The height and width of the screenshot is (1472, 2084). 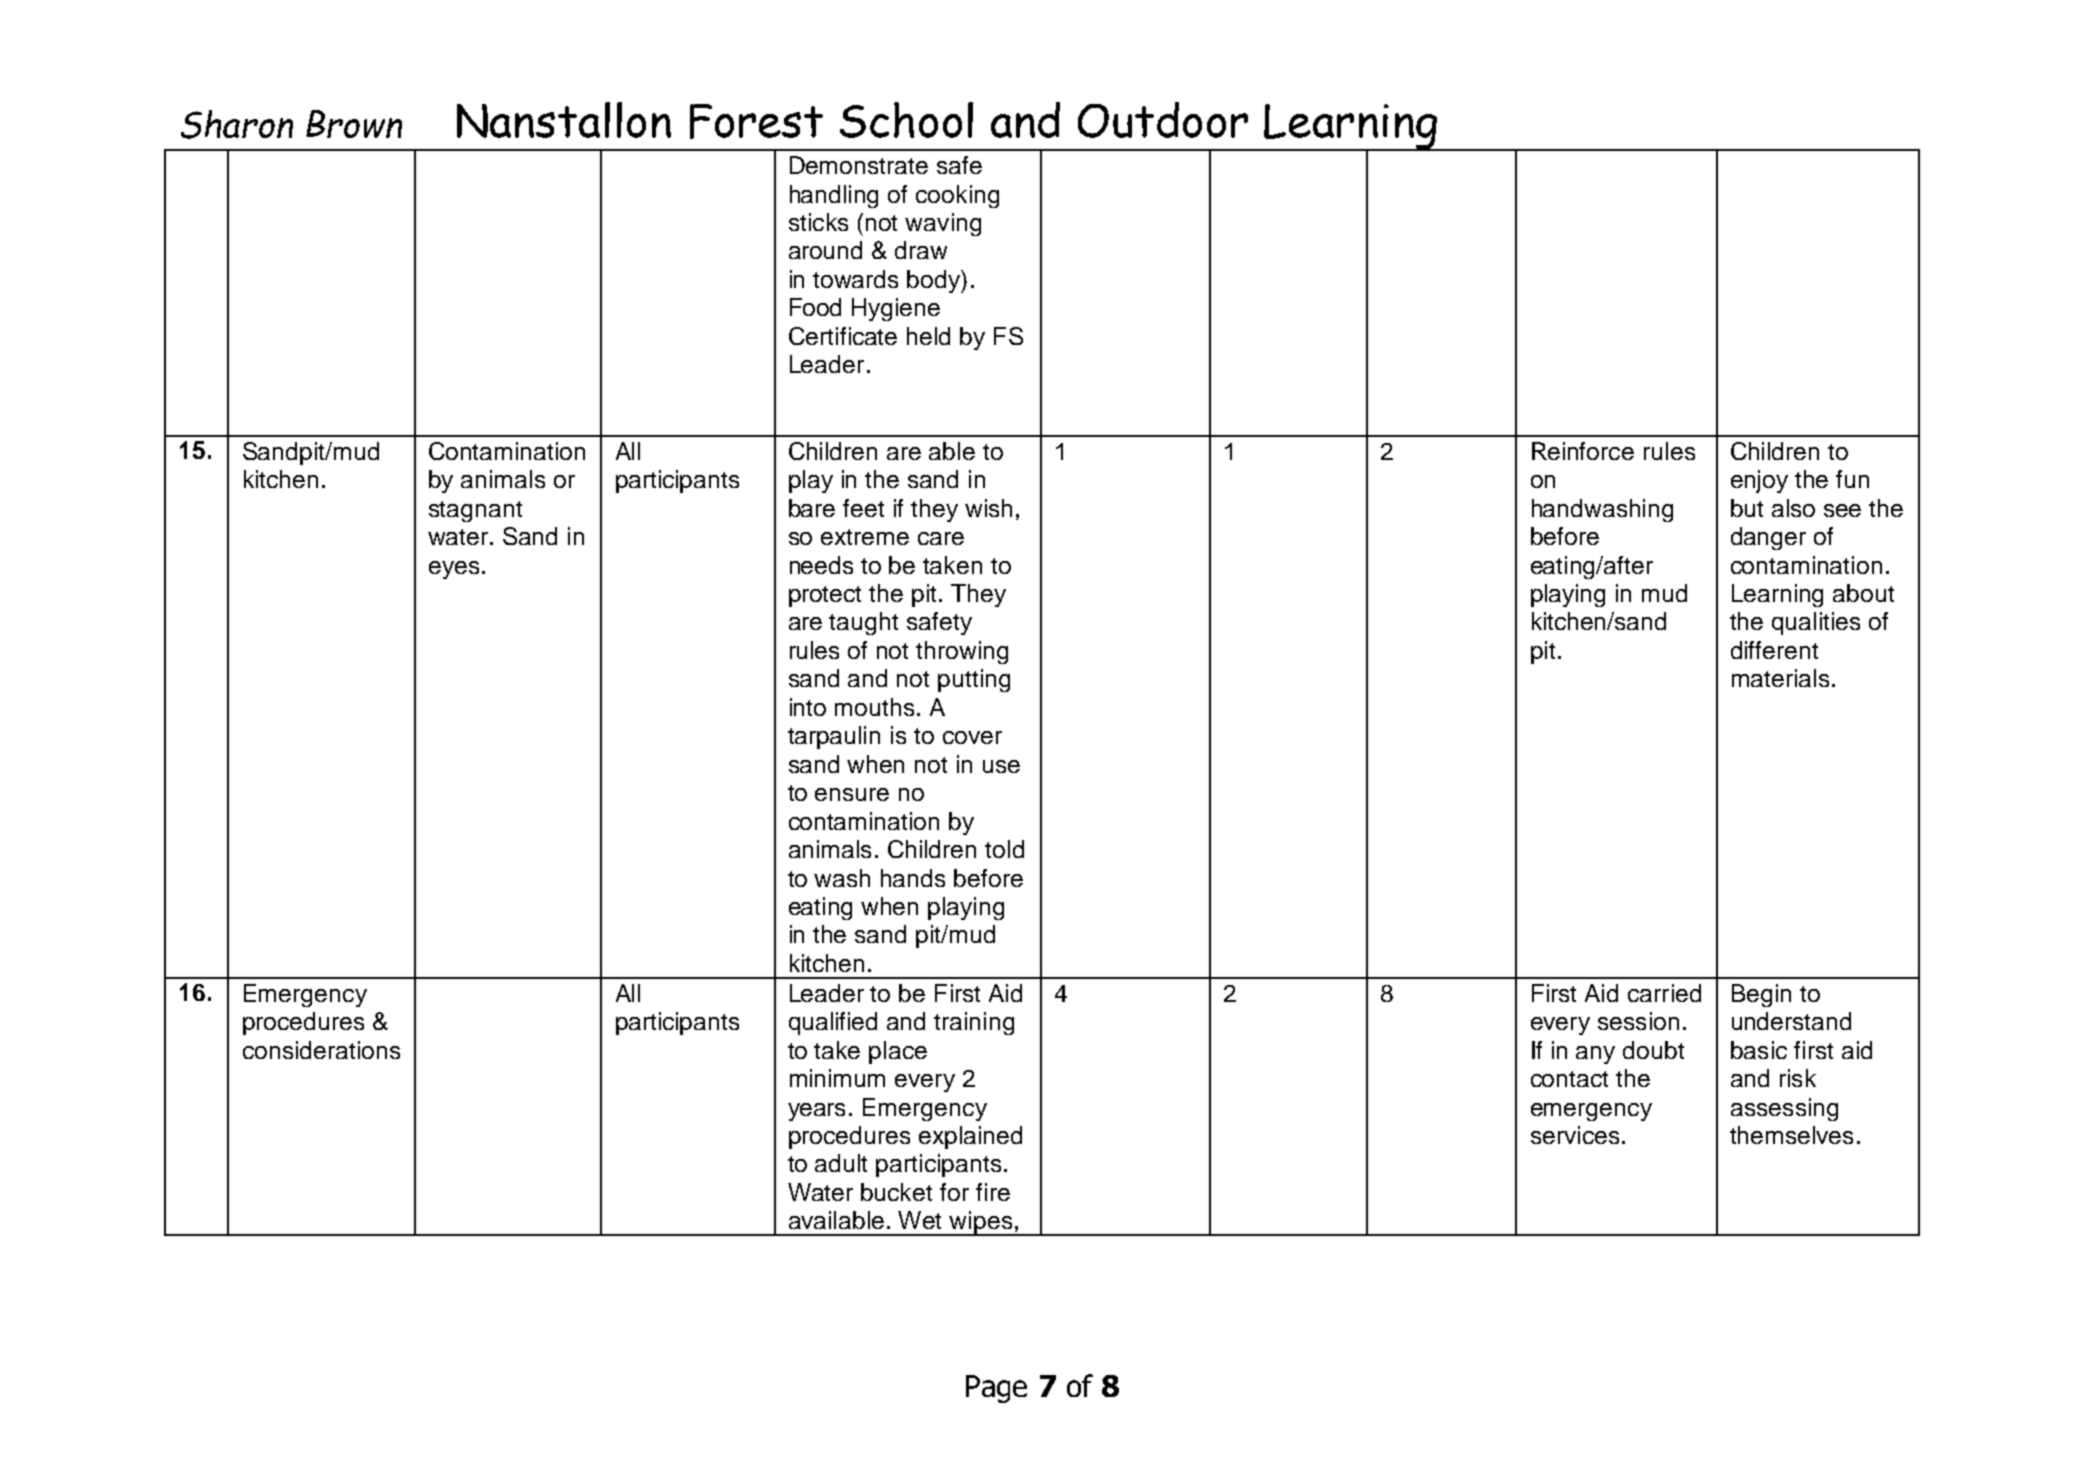 I want to click on services, so click(x=1575, y=1135).
